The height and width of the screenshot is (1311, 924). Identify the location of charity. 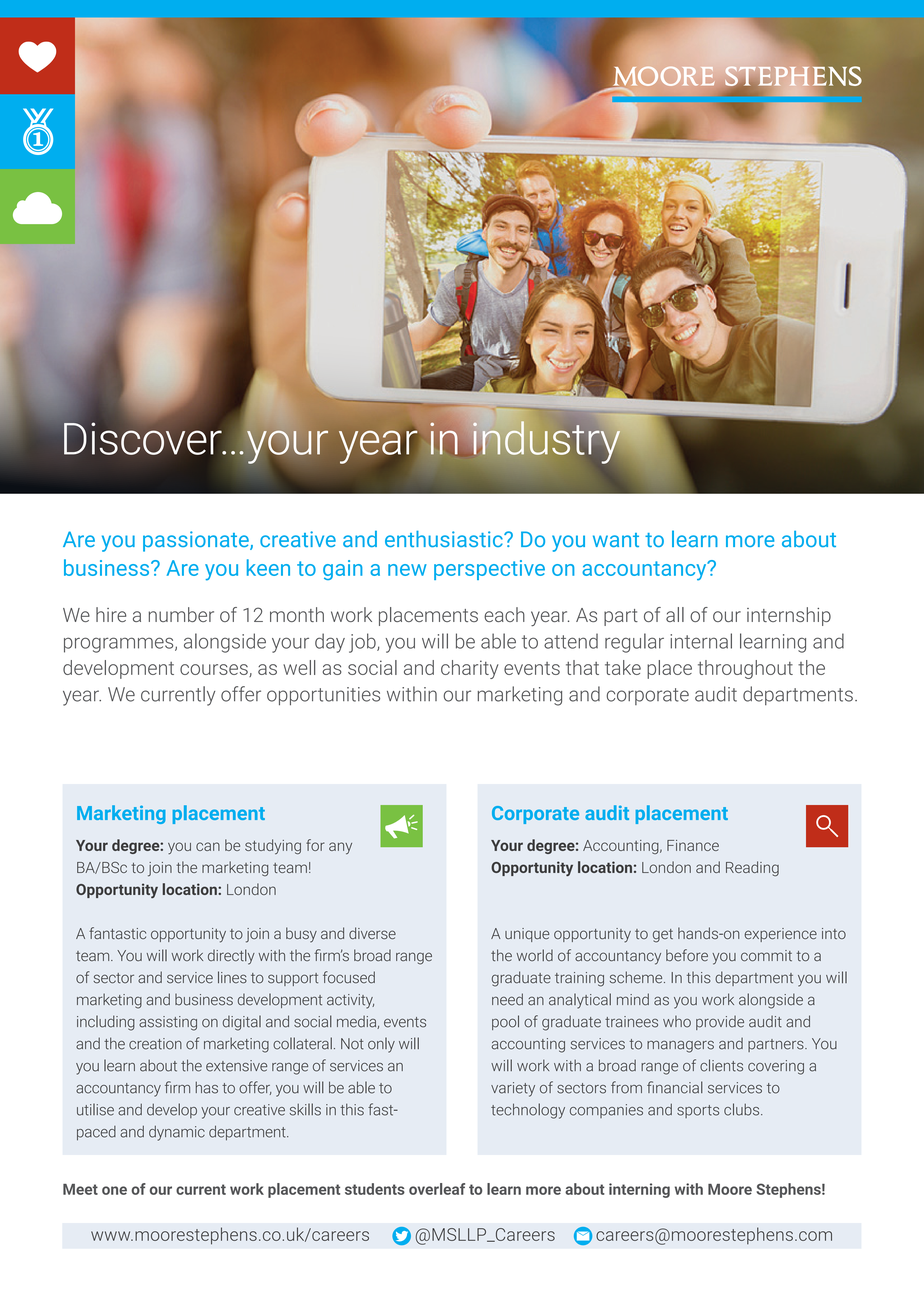
(470, 669).
